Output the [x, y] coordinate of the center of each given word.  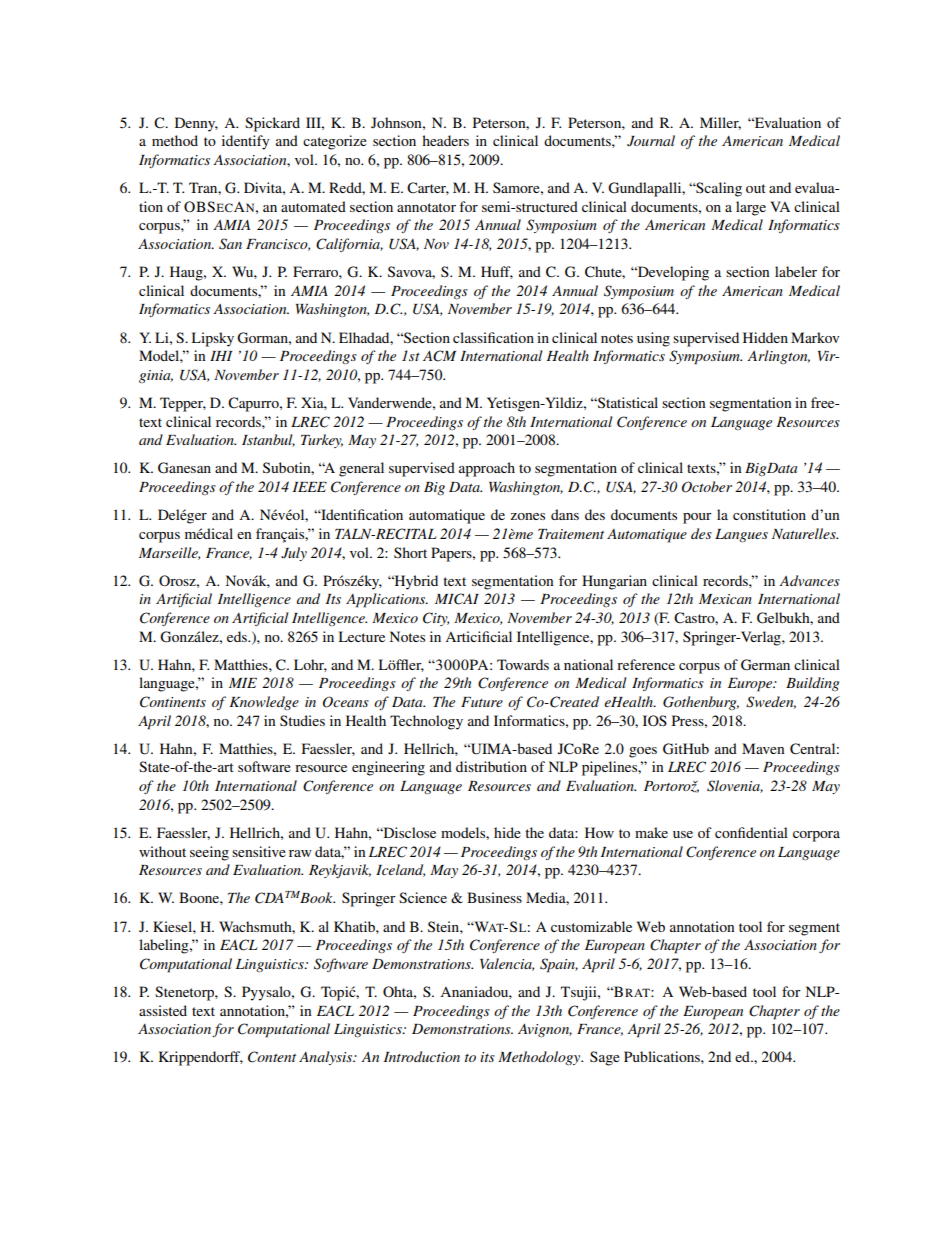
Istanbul [268, 440]
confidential [751, 832]
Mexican [725, 599]
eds [238, 636]
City [436, 619]
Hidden [765, 337]
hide [507, 832]
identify [245, 142]
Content [272, 1057]
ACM [439, 356]
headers [445, 140]
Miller [720, 123]
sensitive [259, 851]
